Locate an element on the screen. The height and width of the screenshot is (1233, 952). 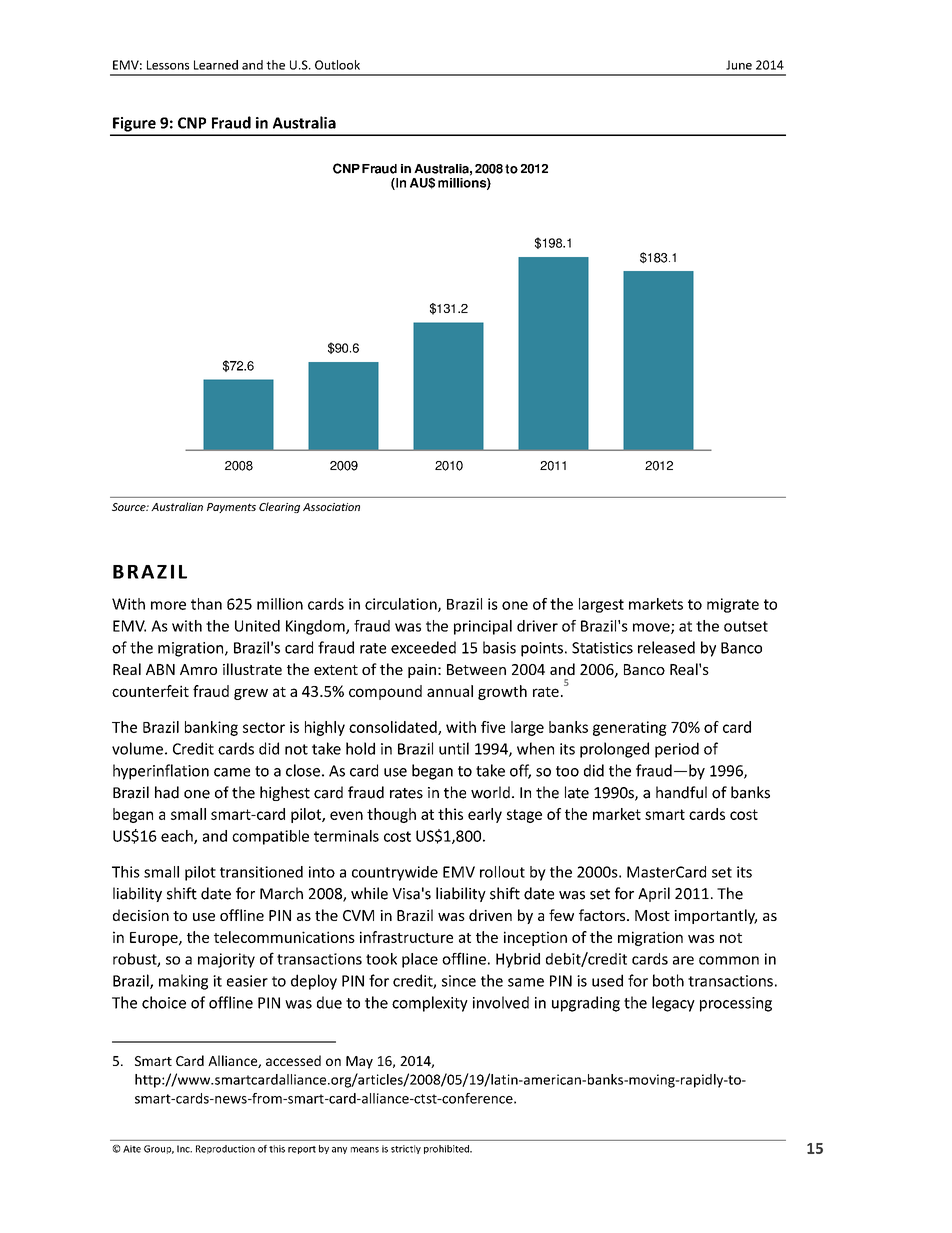
circulation is located at coordinates (402, 605).
